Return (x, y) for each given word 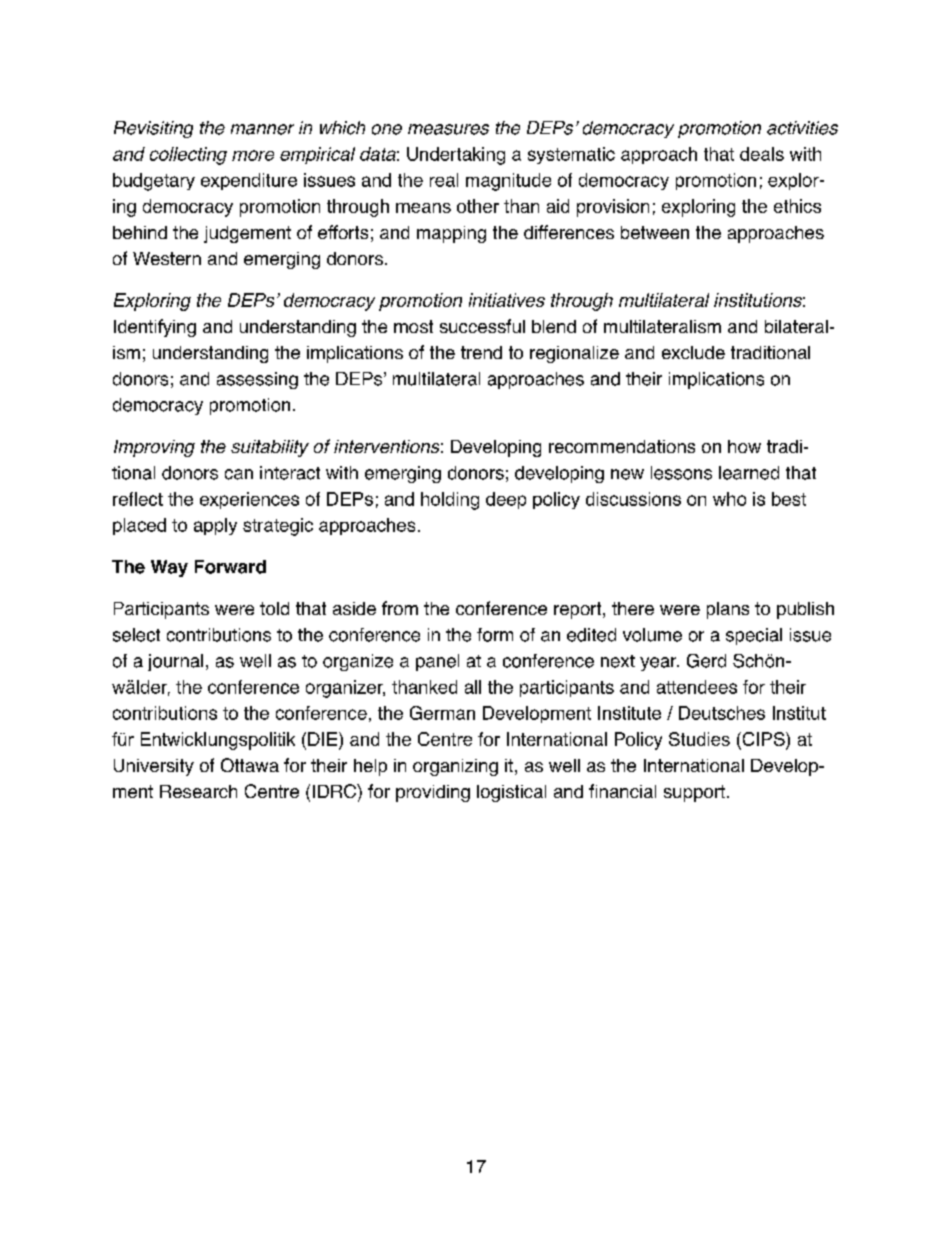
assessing (257, 380)
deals (762, 154)
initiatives (507, 300)
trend (481, 352)
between (655, 232)
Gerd (706, 661)
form (495, 635)
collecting (188, 156)
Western (167, 258)
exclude (693, 352)
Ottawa (250, 765)
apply (215, 526)
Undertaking (456, 156)
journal (175, 662)
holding (450, 501)
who (729, 499)
